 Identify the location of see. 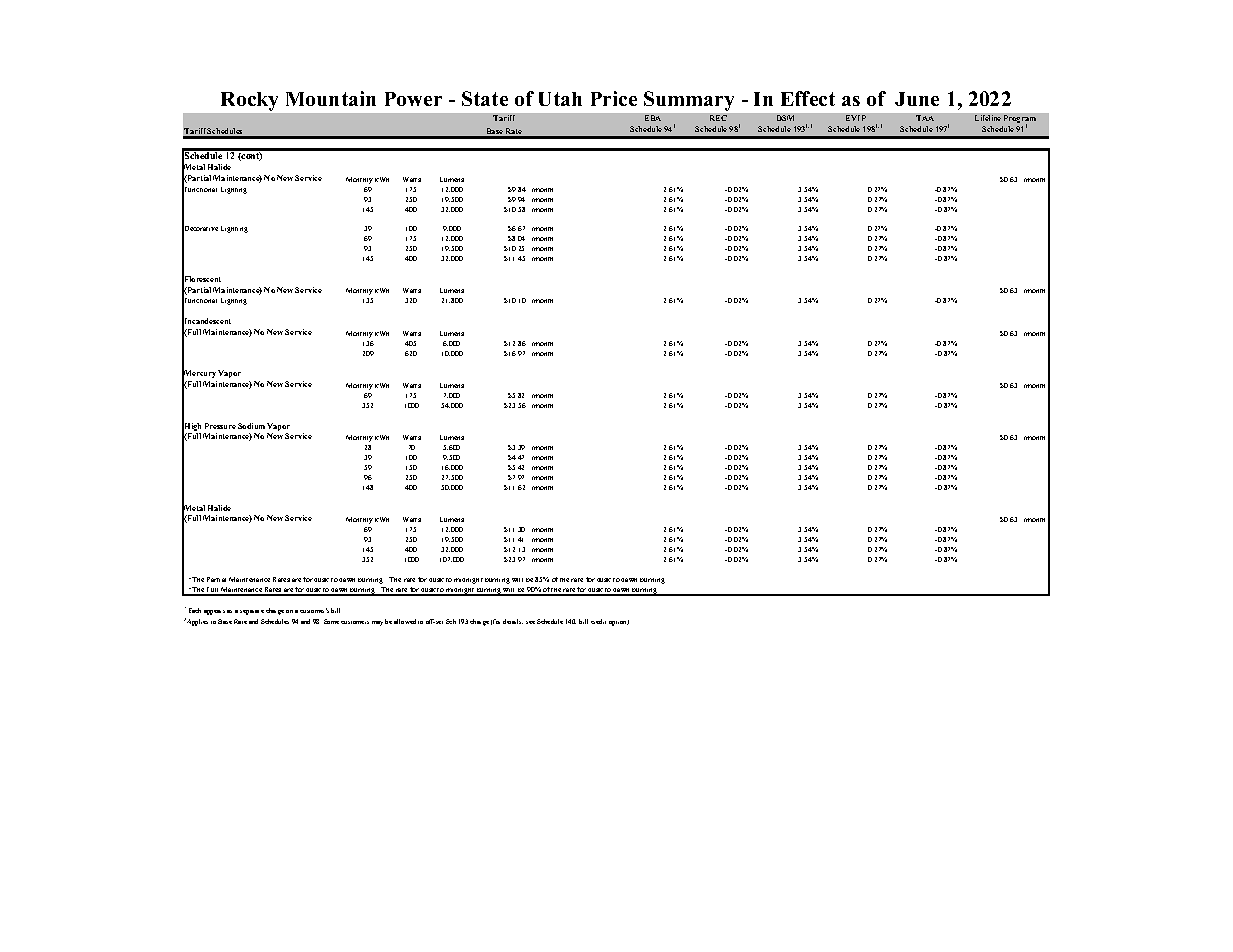
(530, 622).
